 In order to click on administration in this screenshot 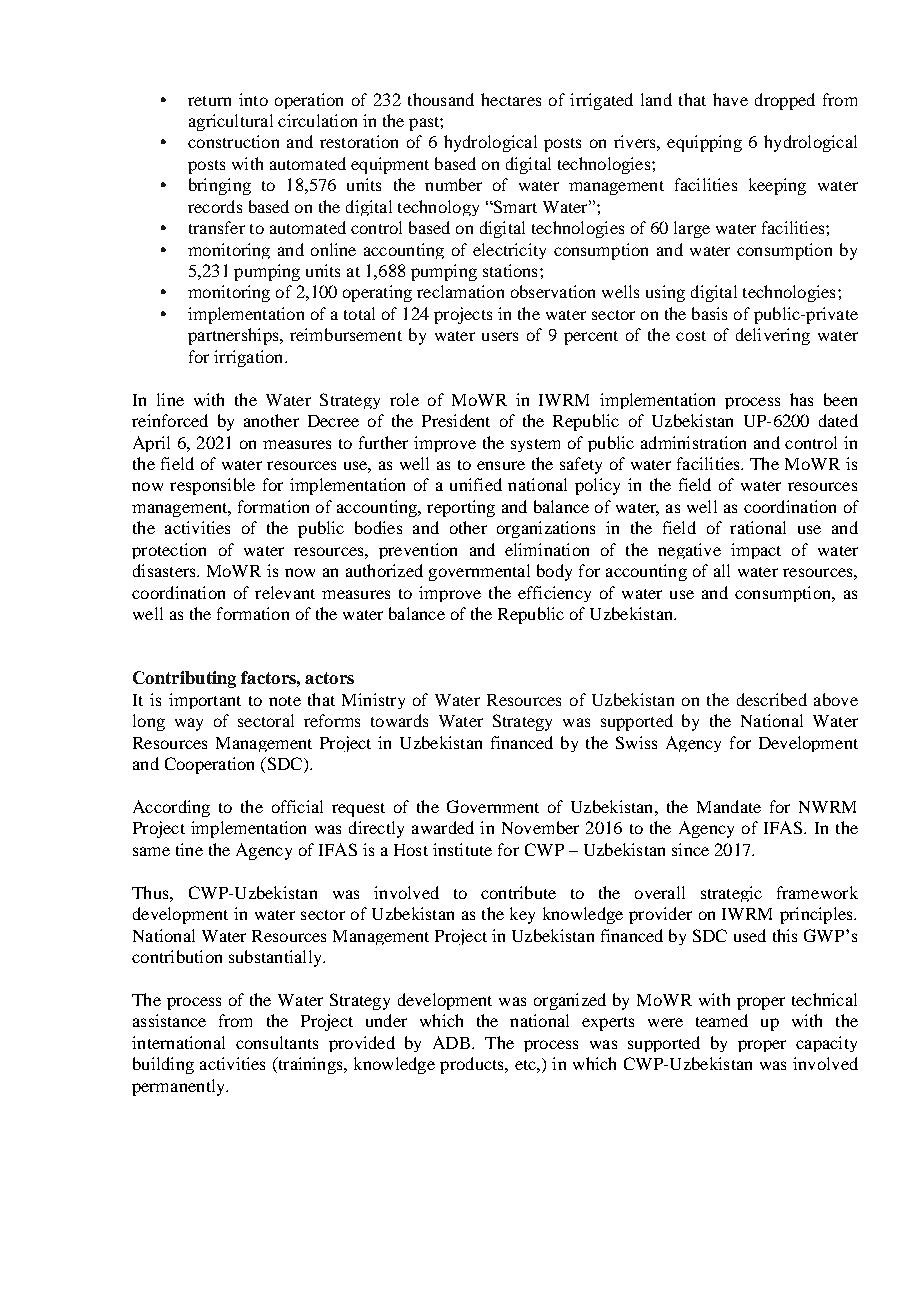, I will do `click(693, 442)`.
